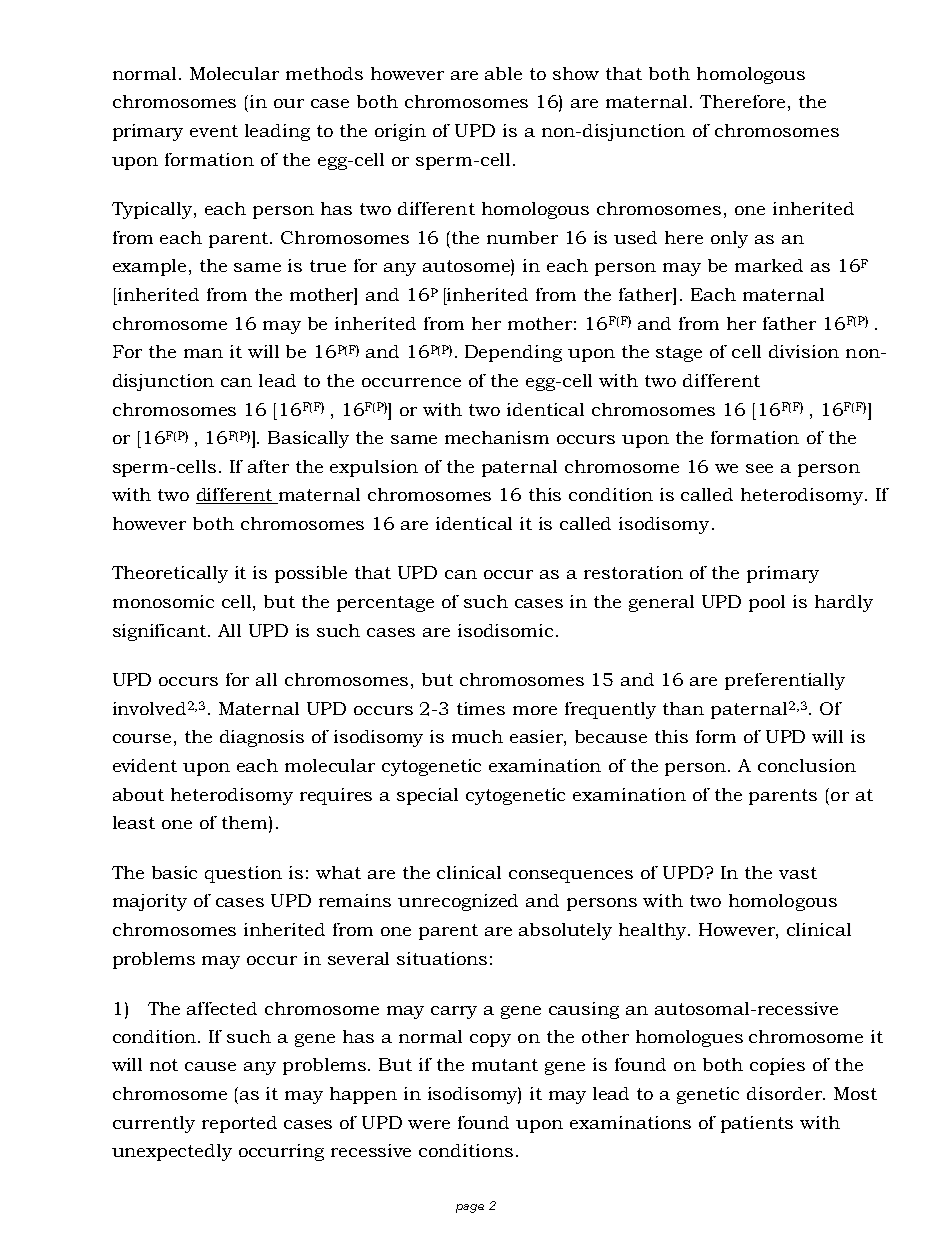 This screenshot has height=1233, width=952. Describe the element at coordinates (161, 632) in the screenshot. I see `significant` at that location.
